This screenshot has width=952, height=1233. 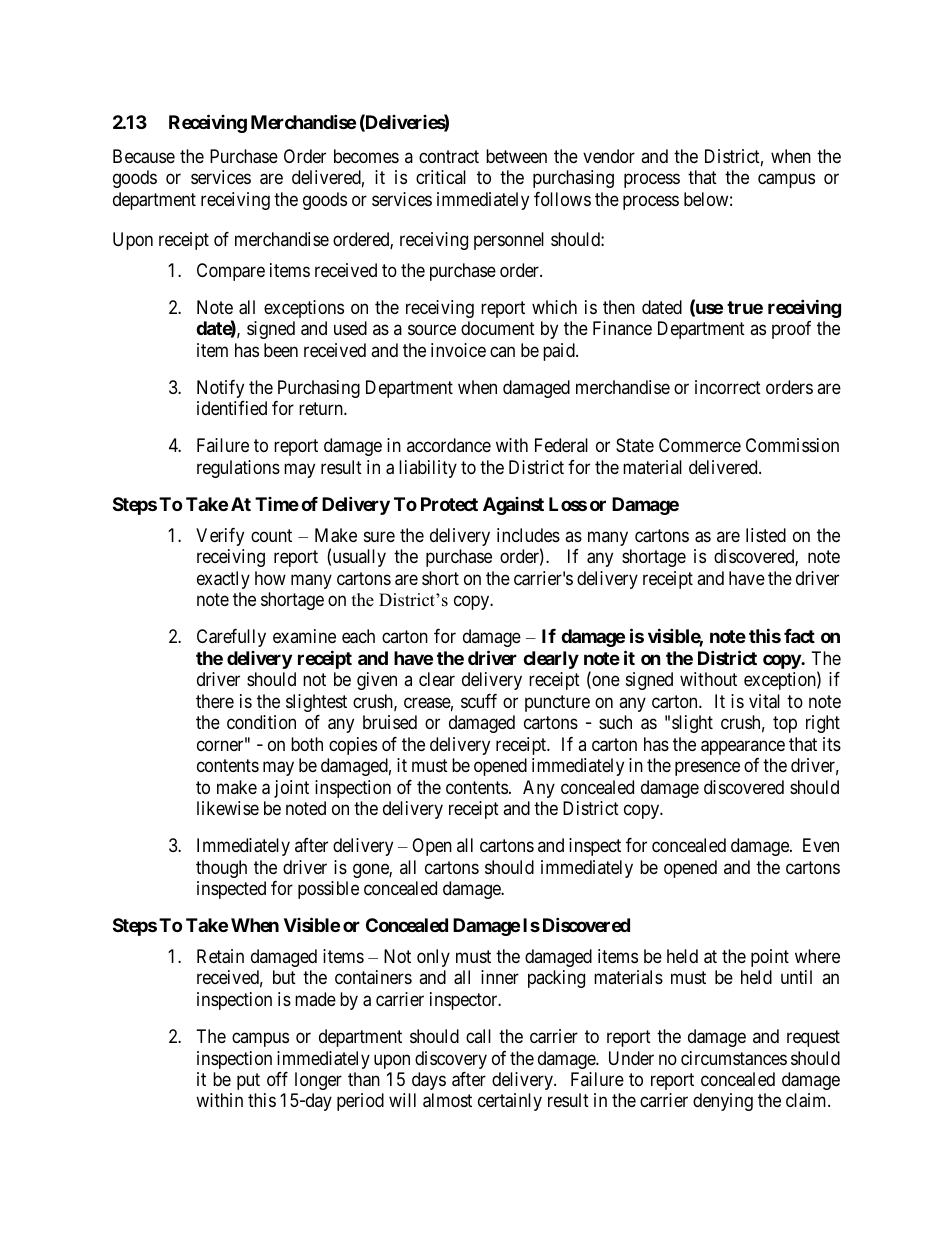 What do you see at coordinates (248, 1081) in the screenshot?
I see `put` at bounding box center [248, 1081].
